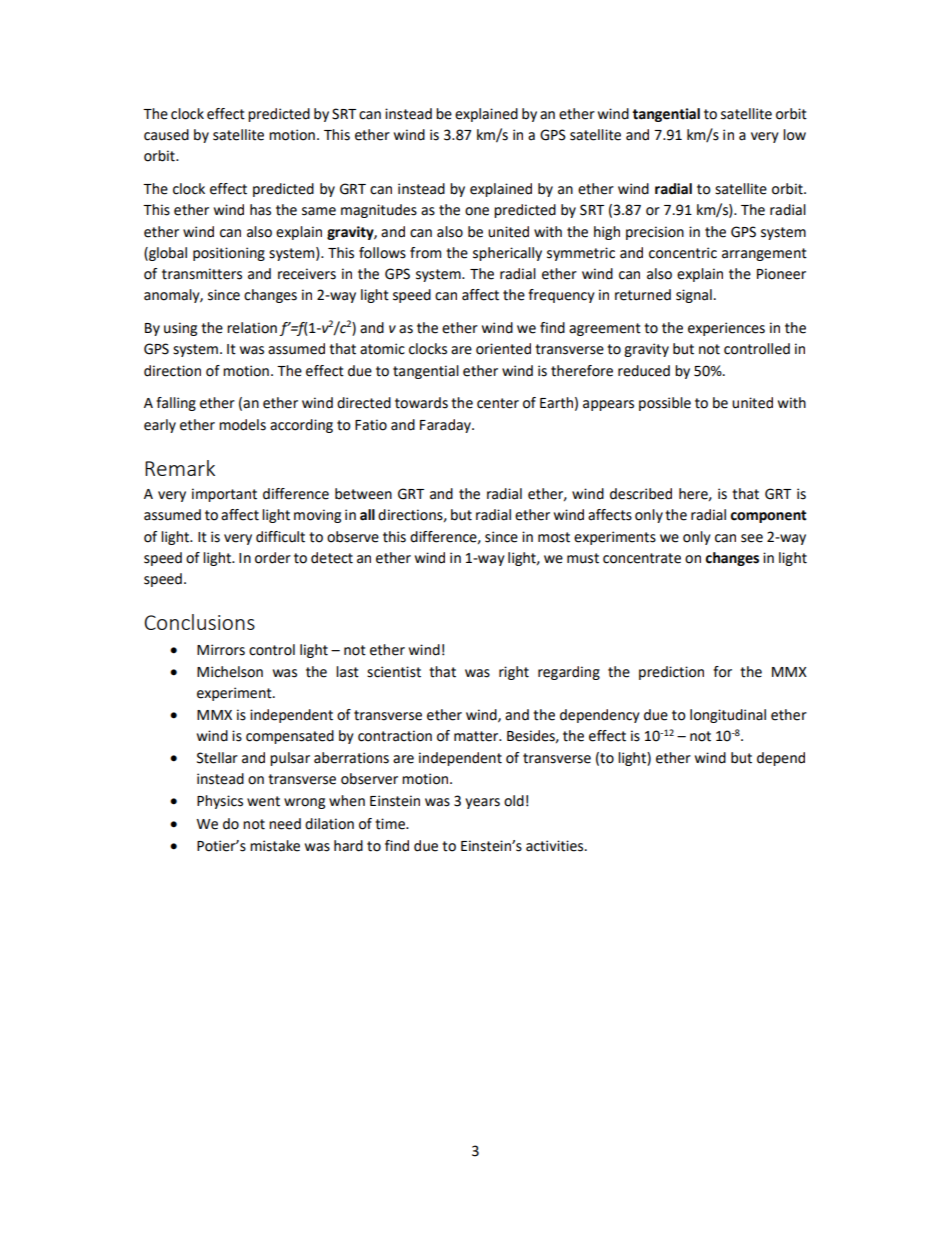 The image size is (952, 1233). What do you see at coordinates (220, 802) in the page?
I see `Physics` at bounding box center [220, 802].
